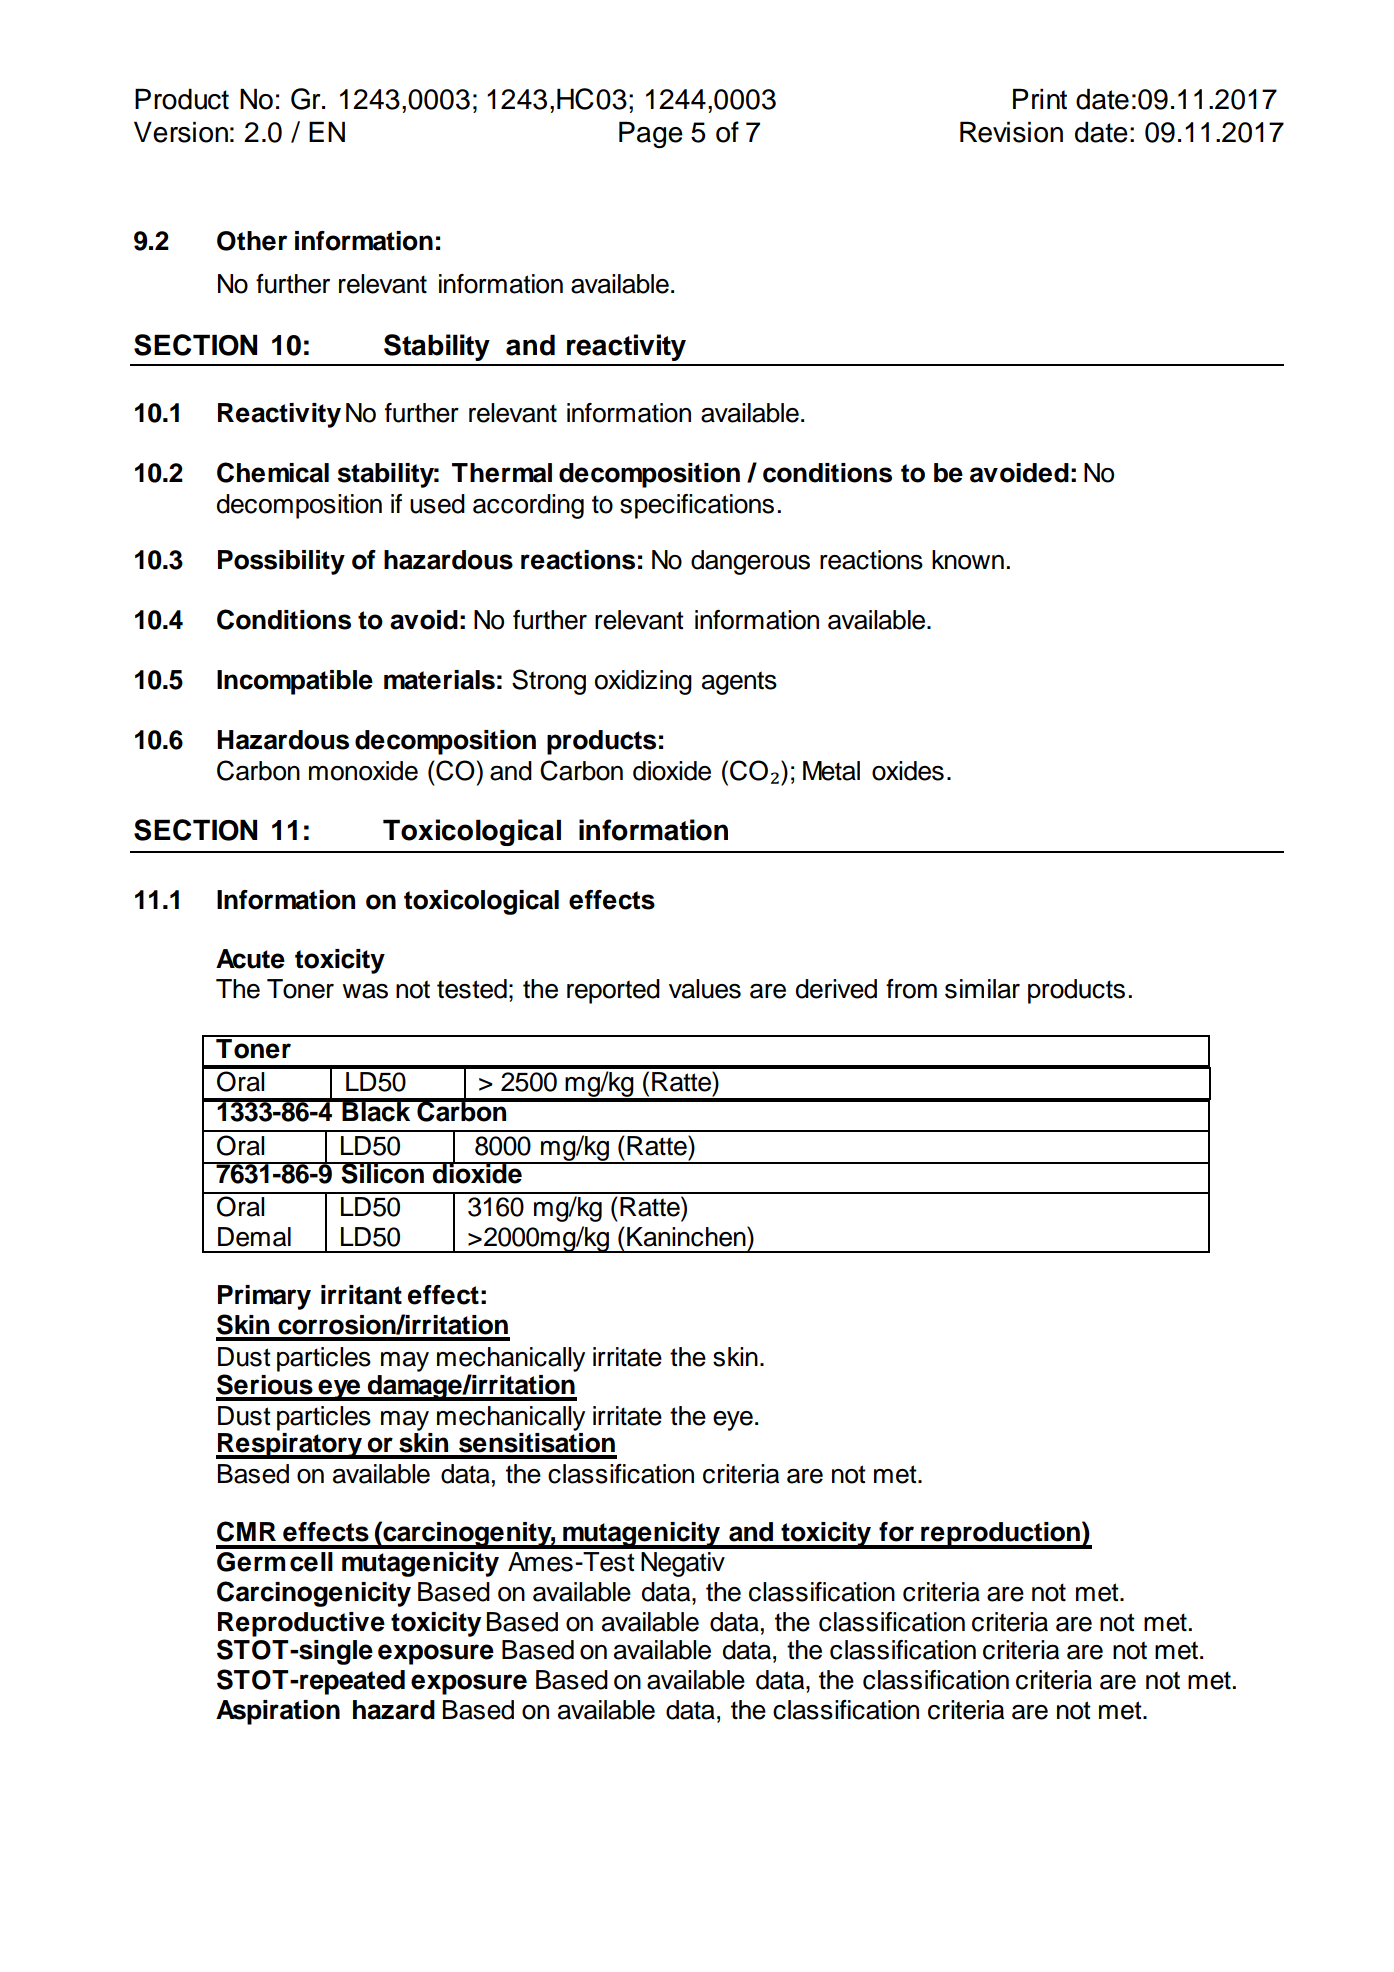 This screenshot has width=1394, height=1972. I want to click on cell, so click(311, 1562).
